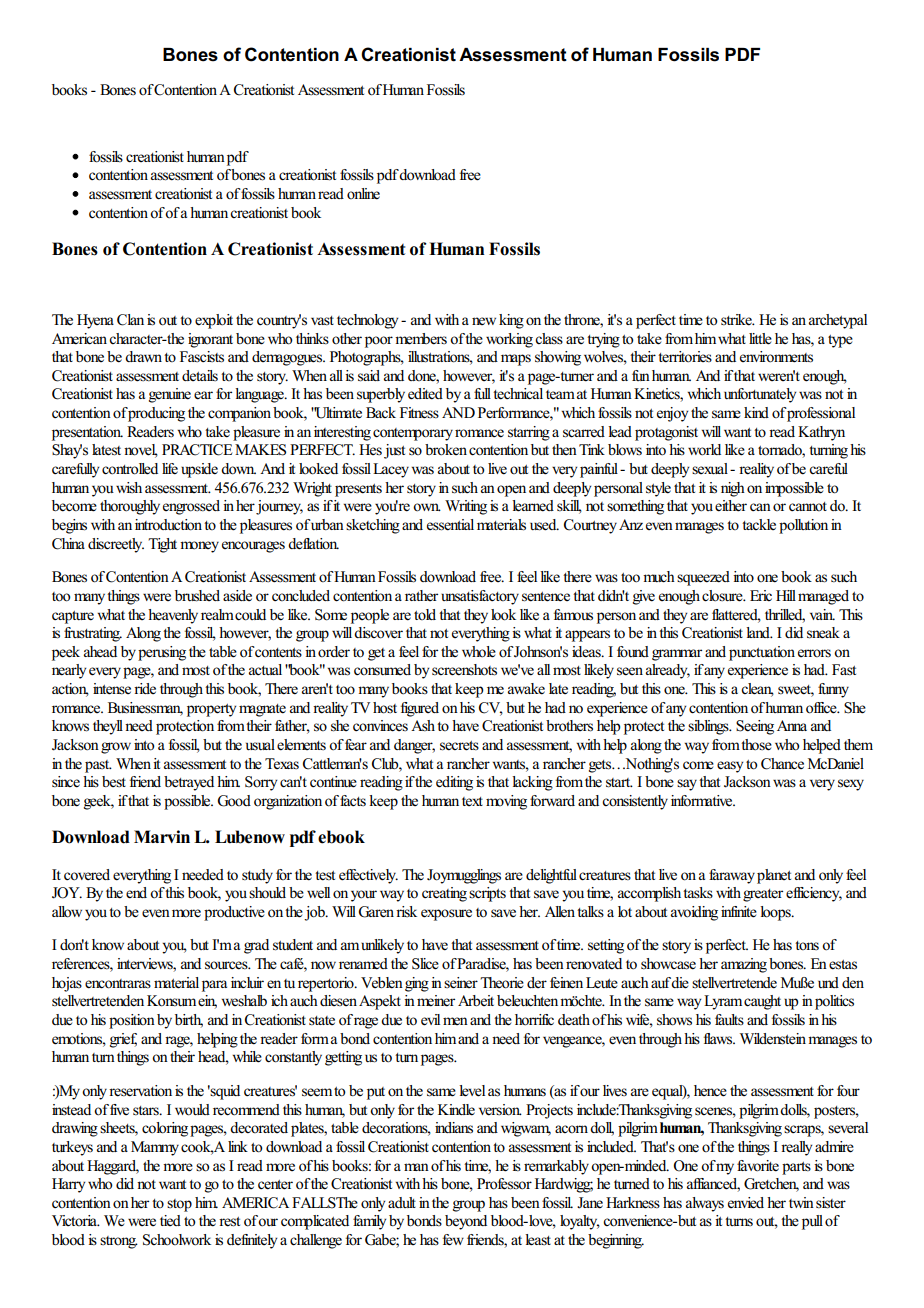 Image resolution: width=924 pixels, height=1308 pixels. I want to click on strike, so click(737, 320).
